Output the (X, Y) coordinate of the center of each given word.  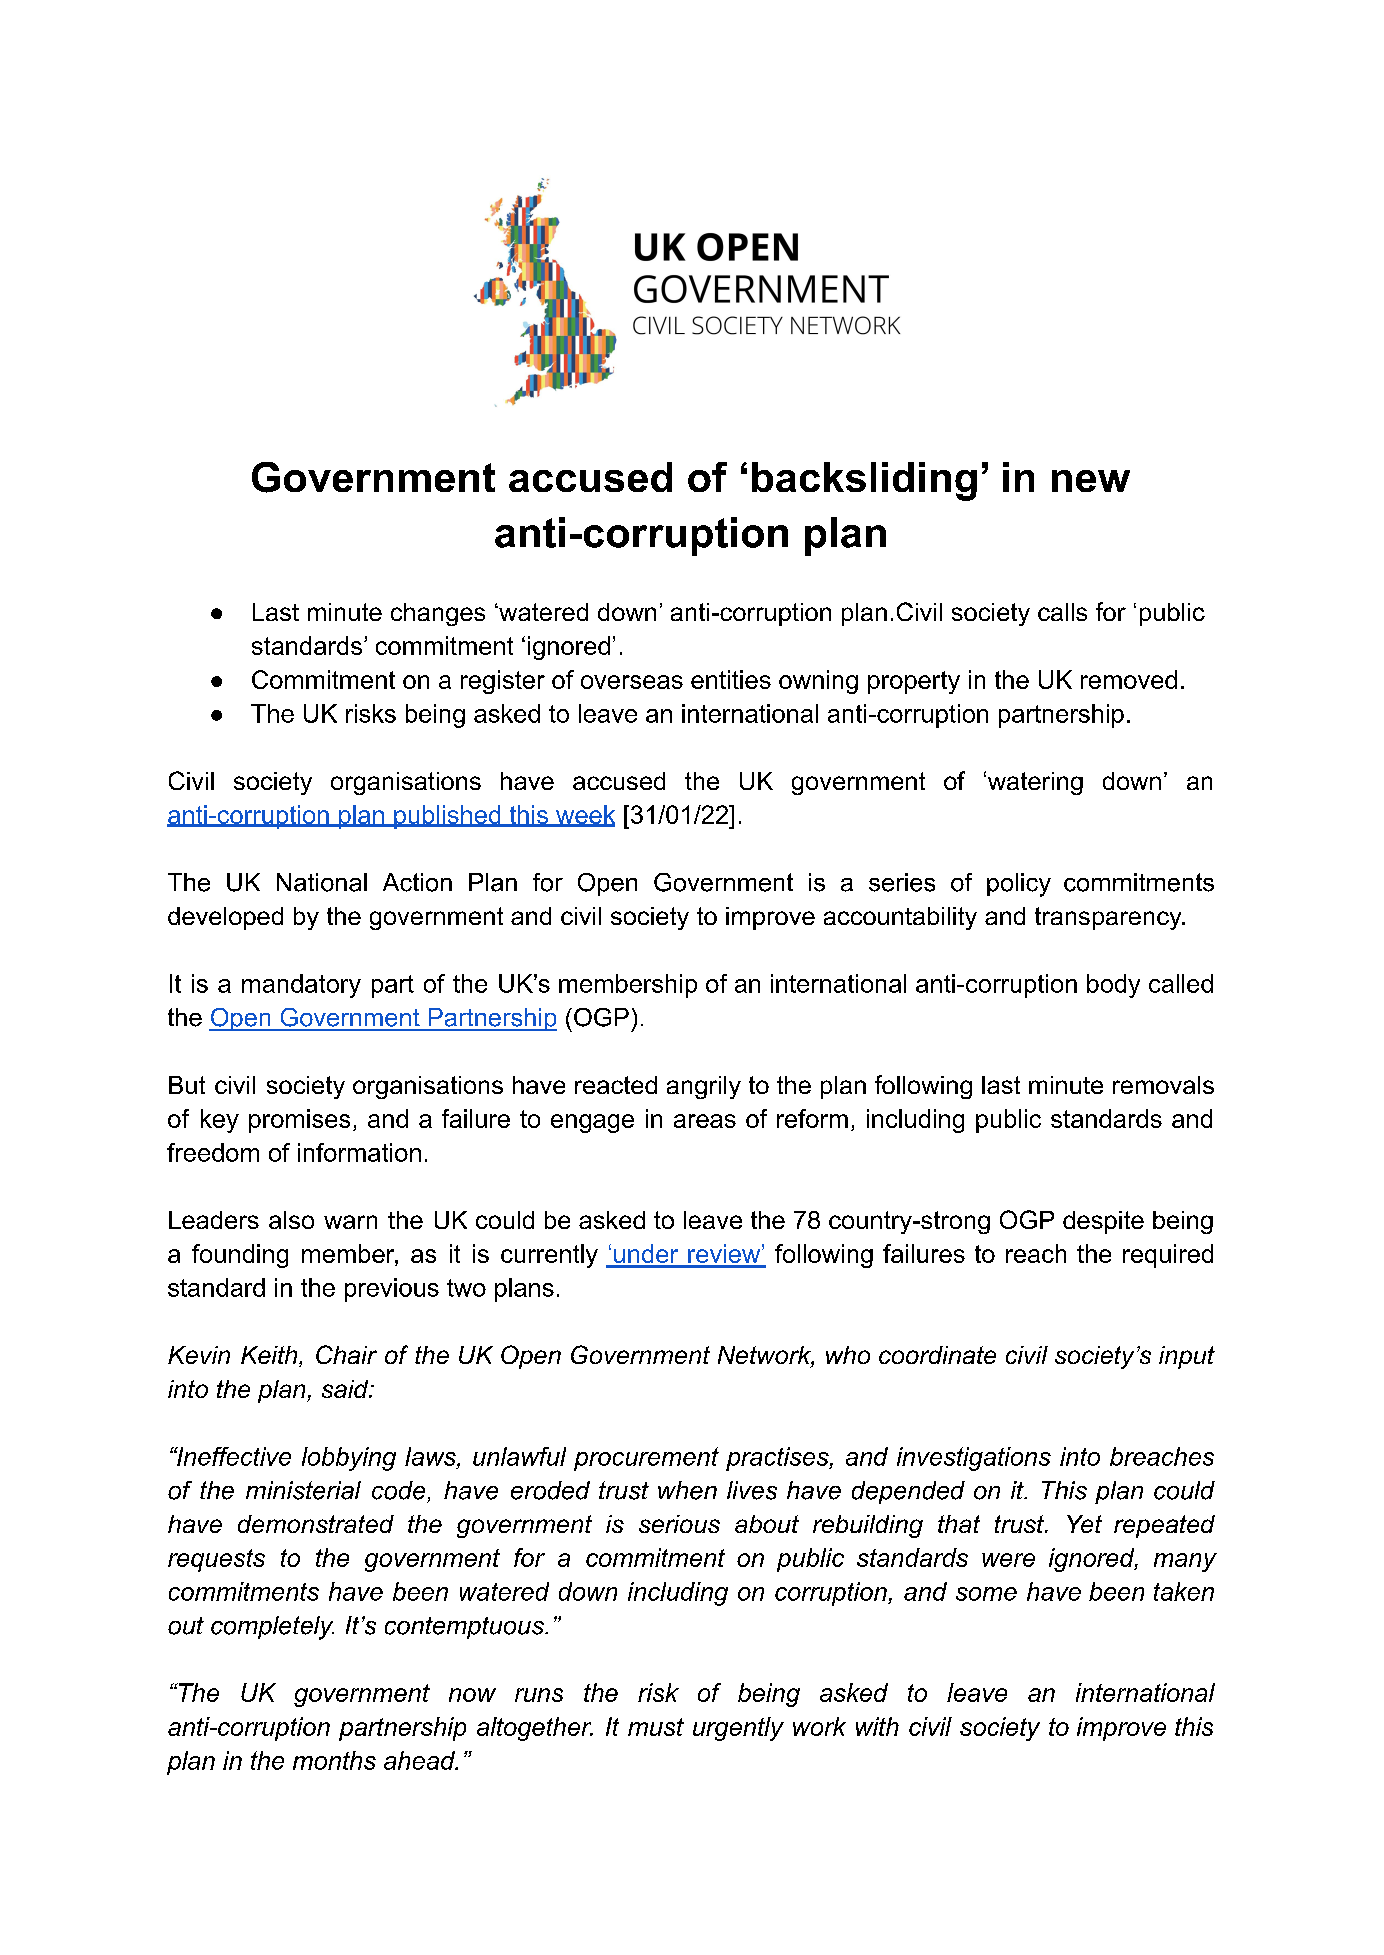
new (1091, 481)
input (1187, 1357)
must (656, 1727)
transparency (1109, 918)
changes (438, 614)
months (334, 1760)
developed (225, 918)
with (877, 1726)
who (848, 1355)
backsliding (864, 481)
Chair (346, 1354)
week (584, 815)
